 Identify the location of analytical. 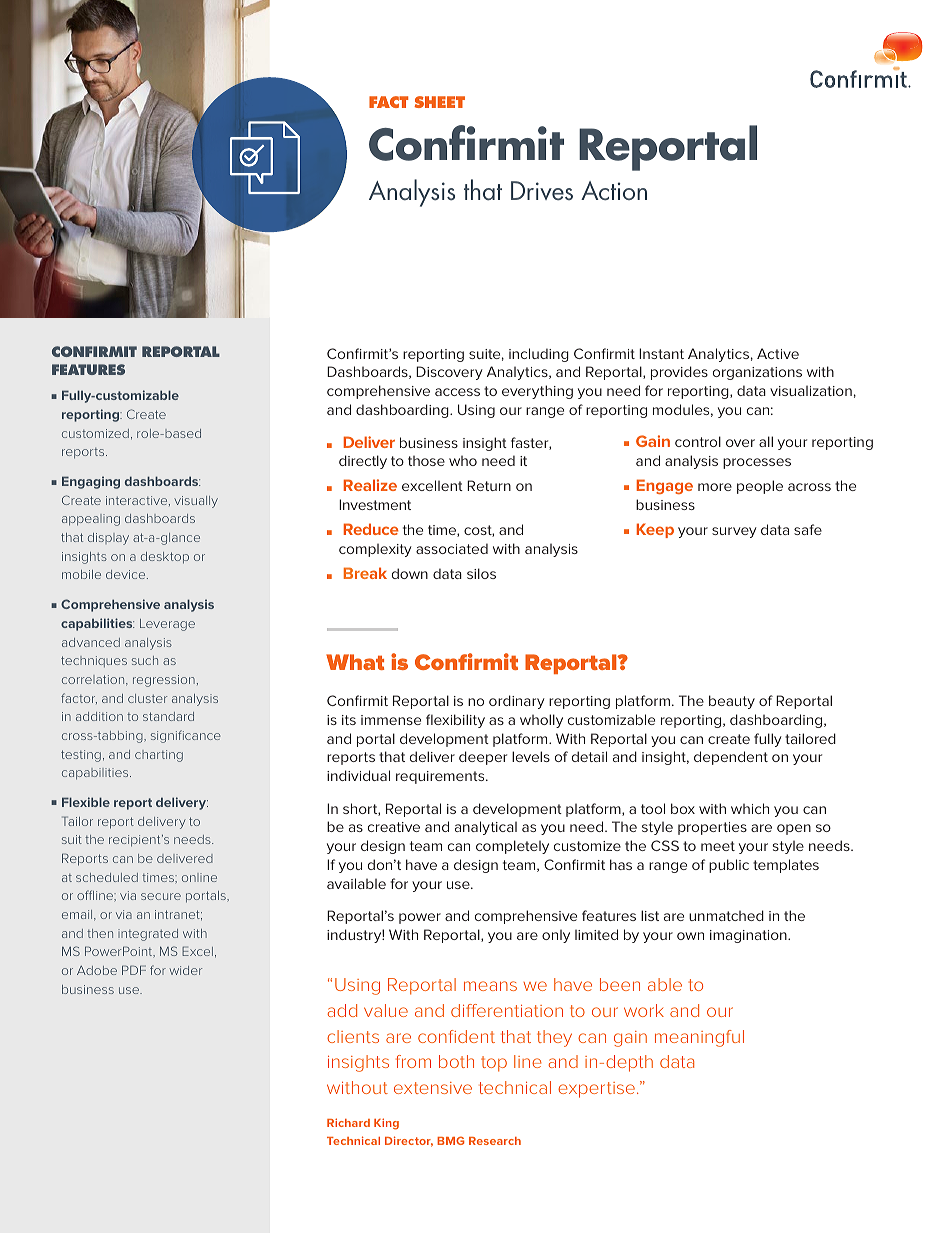
(486, 828).
